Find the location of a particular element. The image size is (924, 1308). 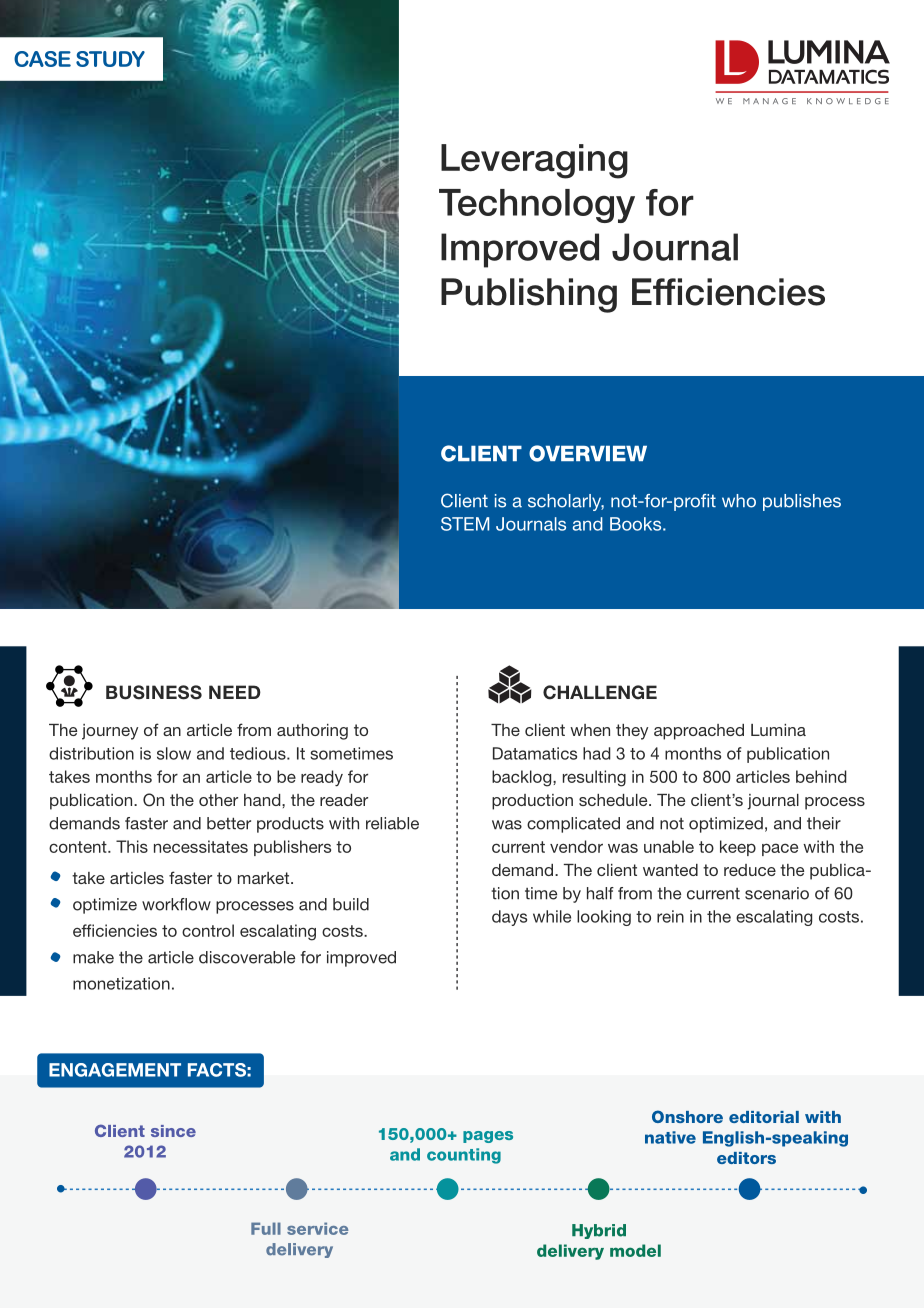

Leveraging is located at coordinates (534, 161).
